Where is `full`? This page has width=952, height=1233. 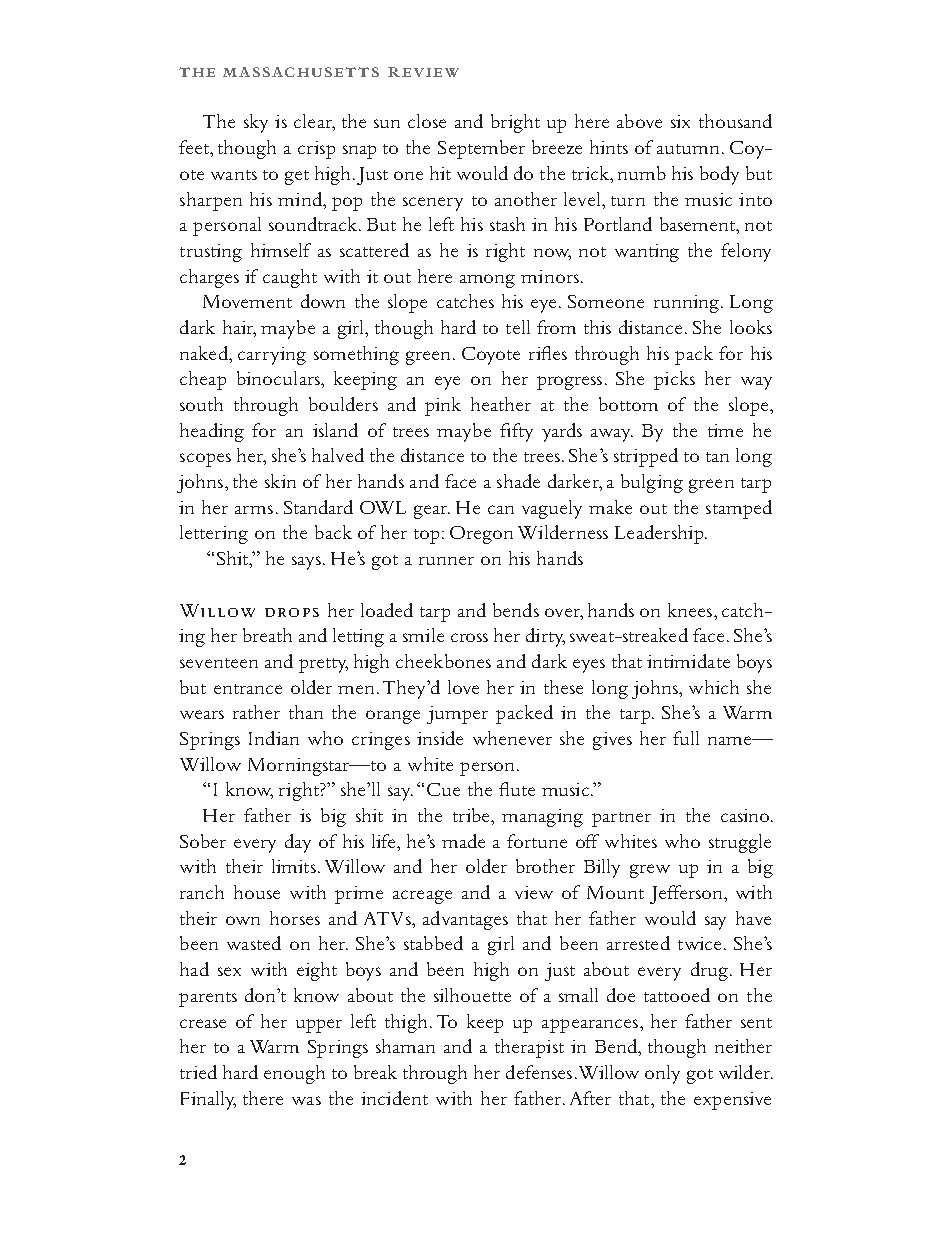
full is located at coordinates (686, 738).
